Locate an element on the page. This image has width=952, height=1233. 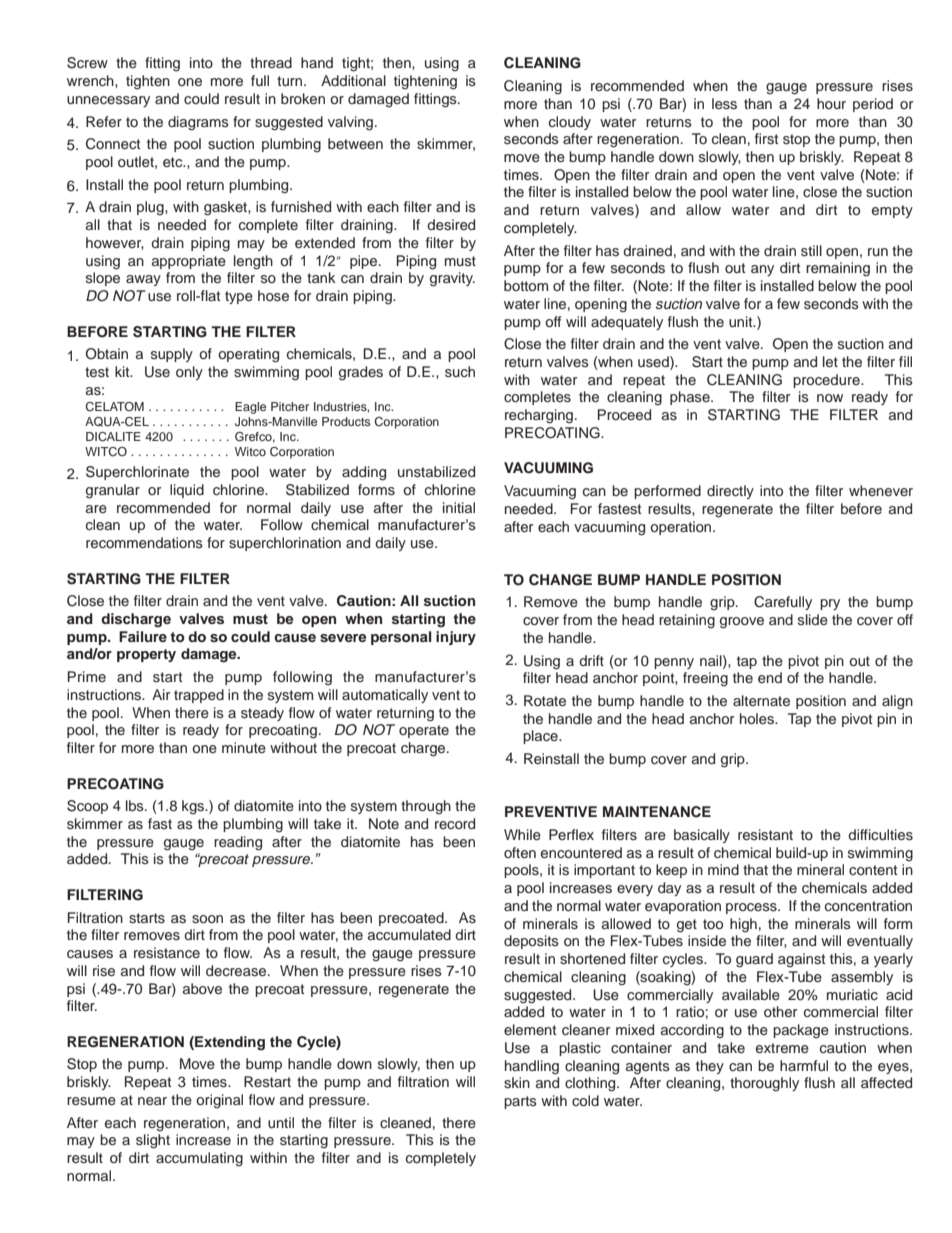
reading is located at coordinates (238, 843).
